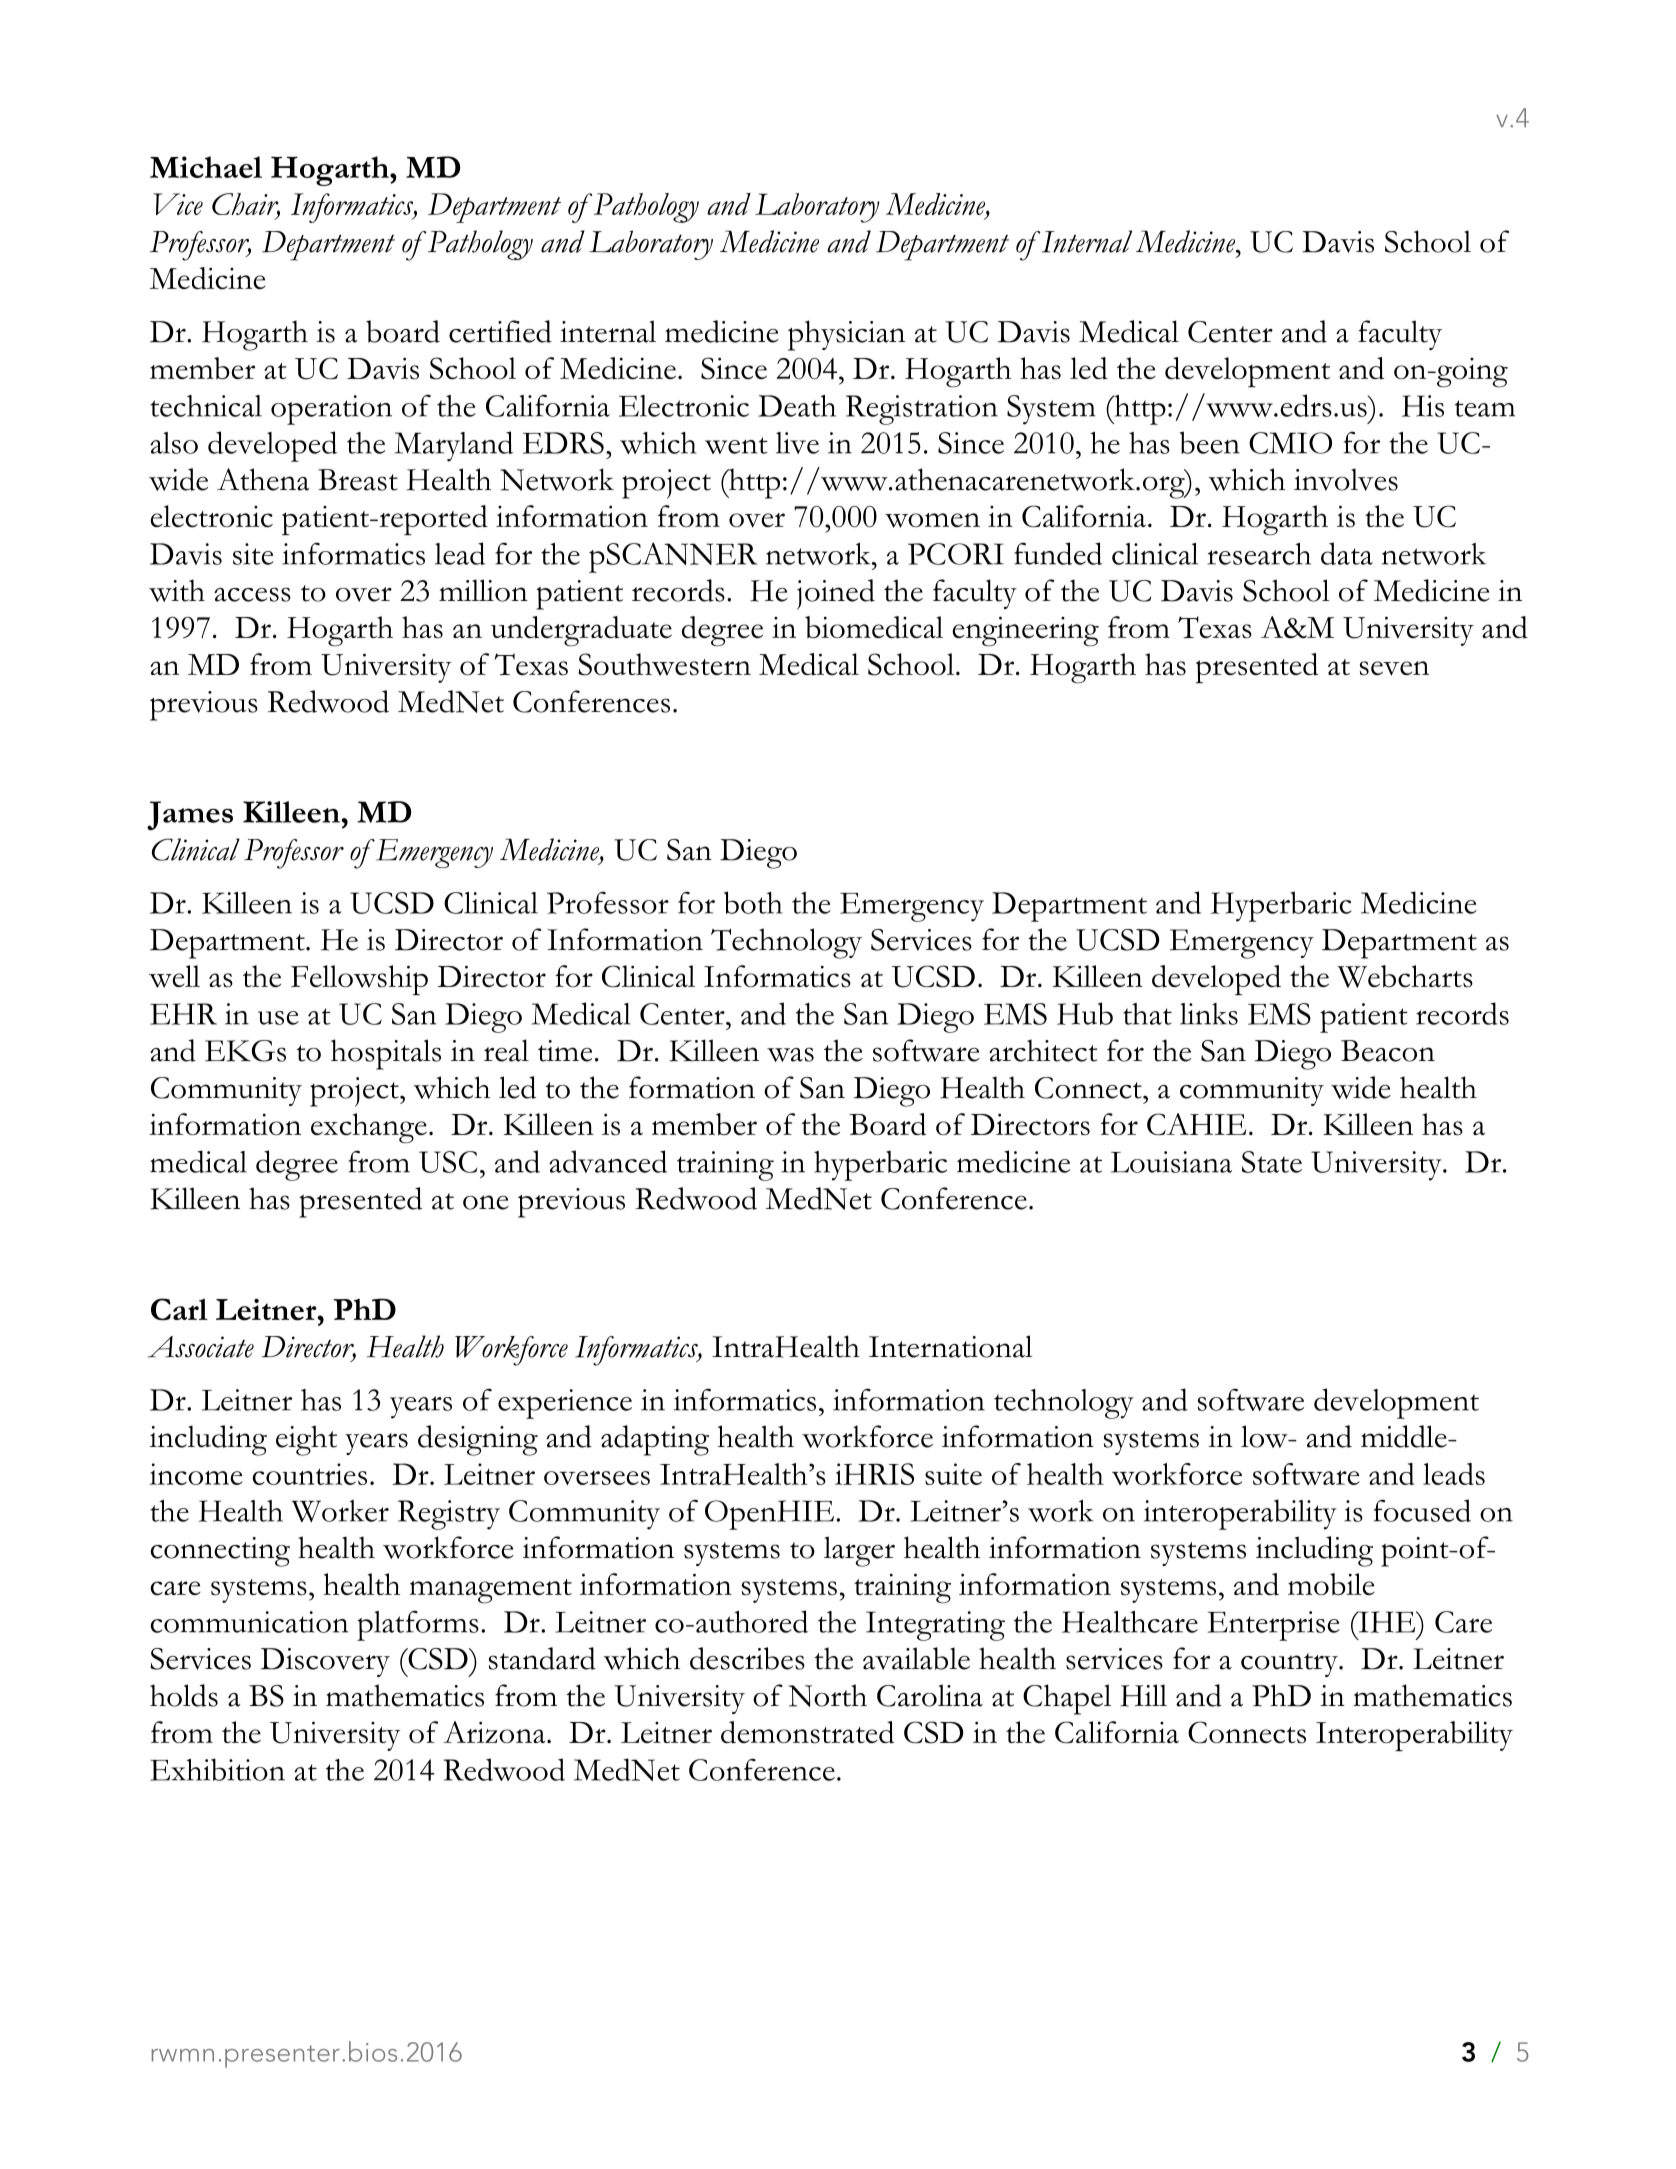 The width and height of the image is (1676, 2169). Describe the element at coordinates (807, 1732) in the image. I see `demonstrated` at that location.
